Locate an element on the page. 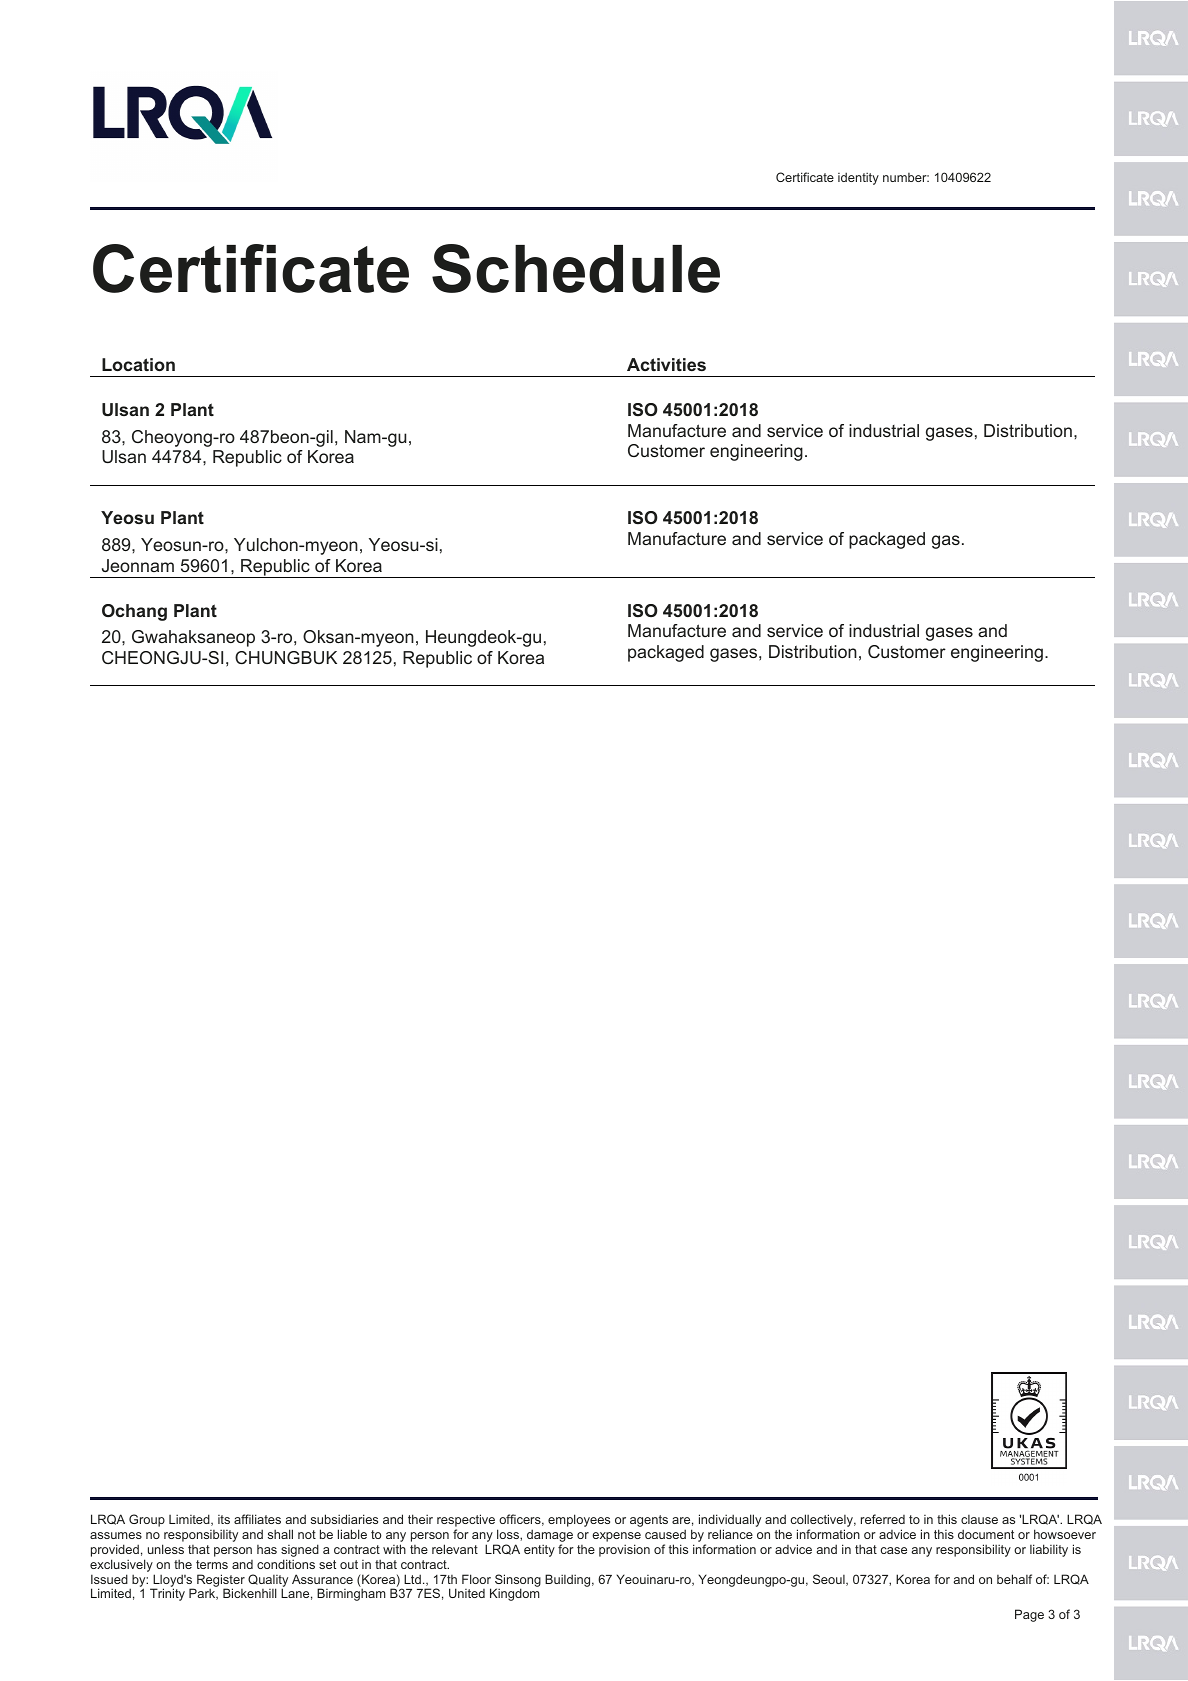  Schedule is located at coordinates (576, 268).
